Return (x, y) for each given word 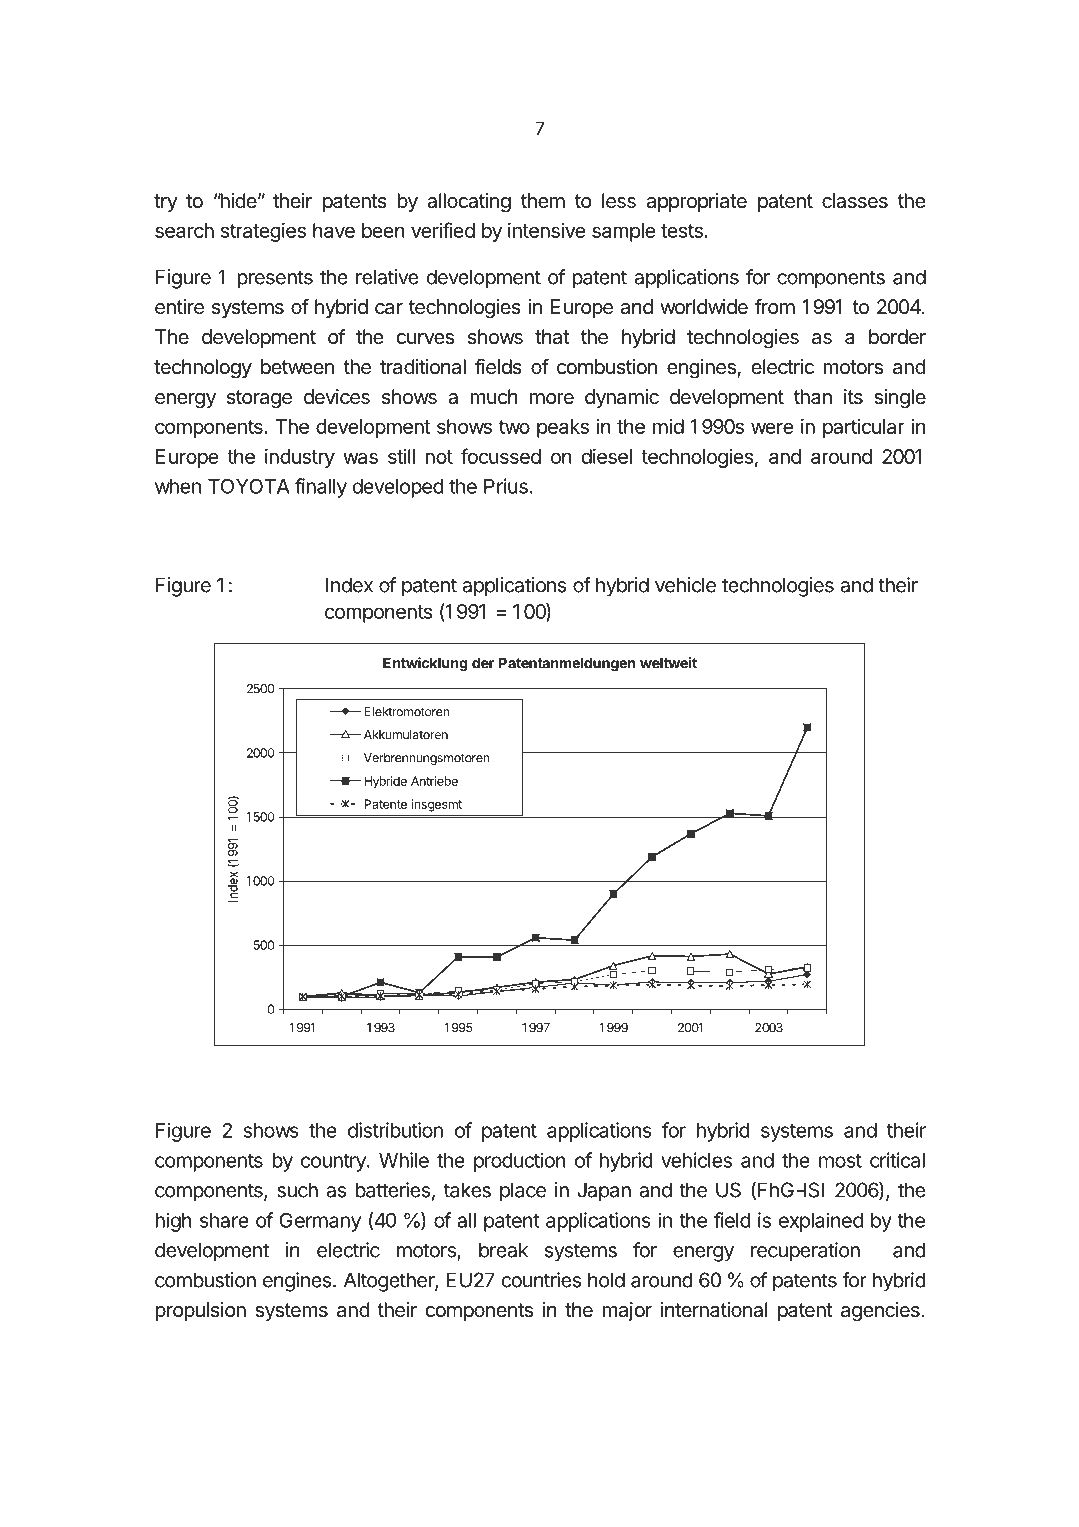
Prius (506, 486)
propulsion (200, 1311)
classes (855, 201)
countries (542, 1280)
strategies (263, 232)
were (772, 428)
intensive (546, 230)
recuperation (805, 1252)
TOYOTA (249, 486)
